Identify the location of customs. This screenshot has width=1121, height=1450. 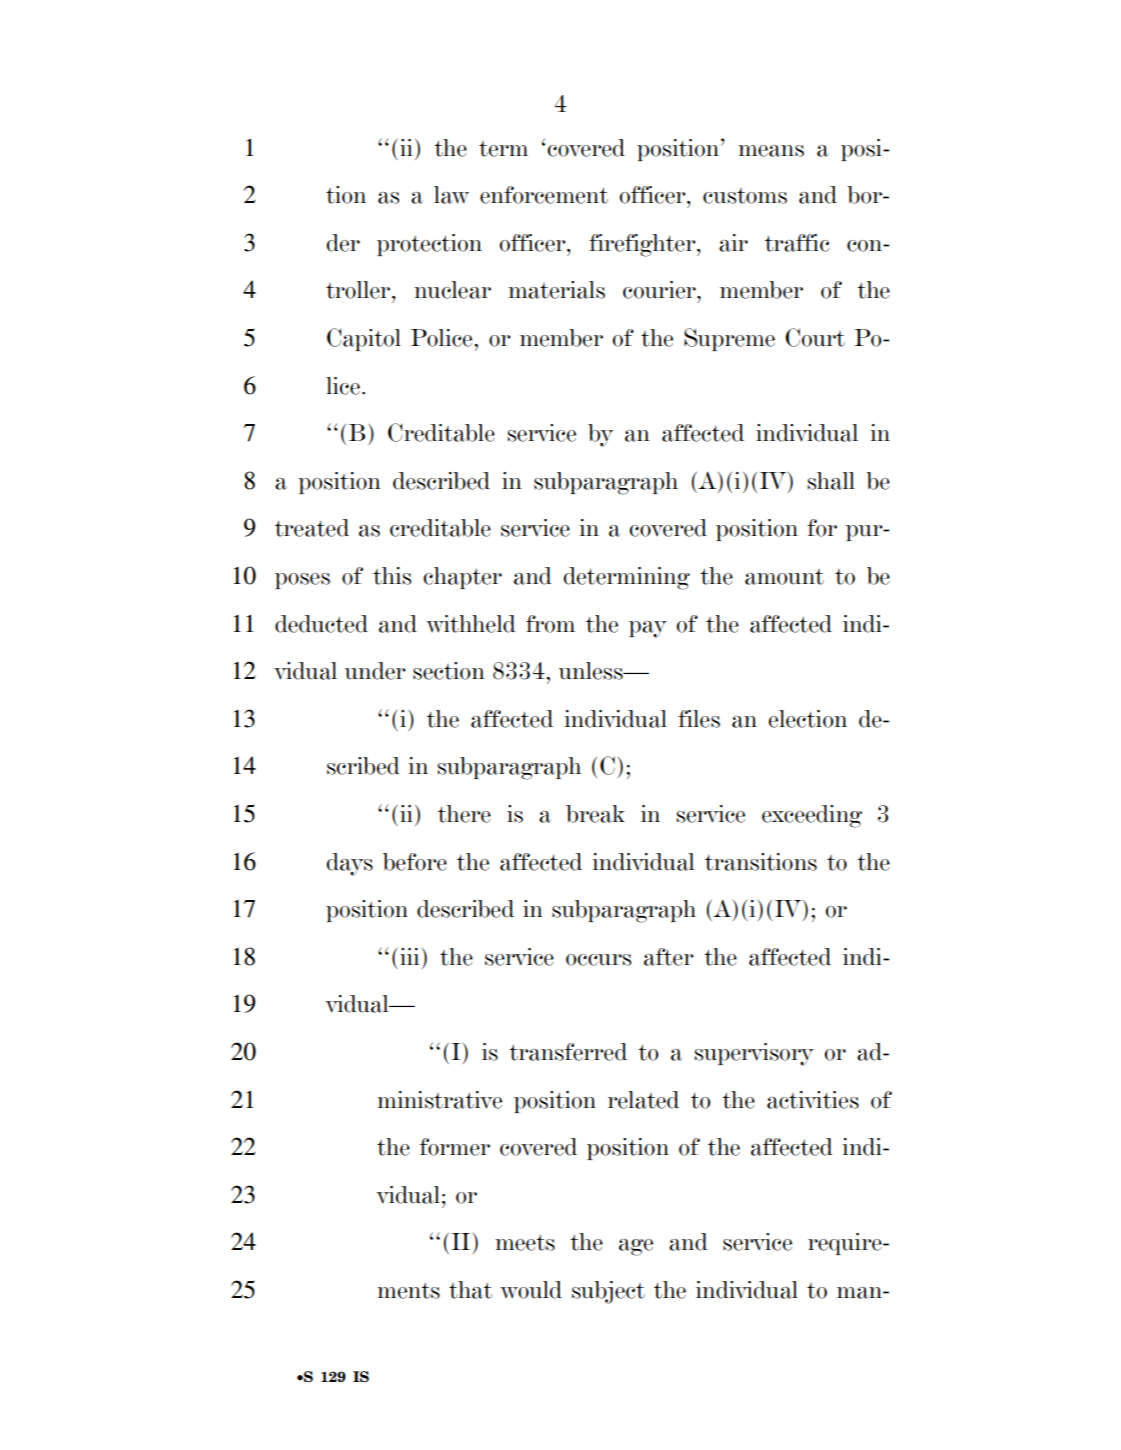
(745, 196).
